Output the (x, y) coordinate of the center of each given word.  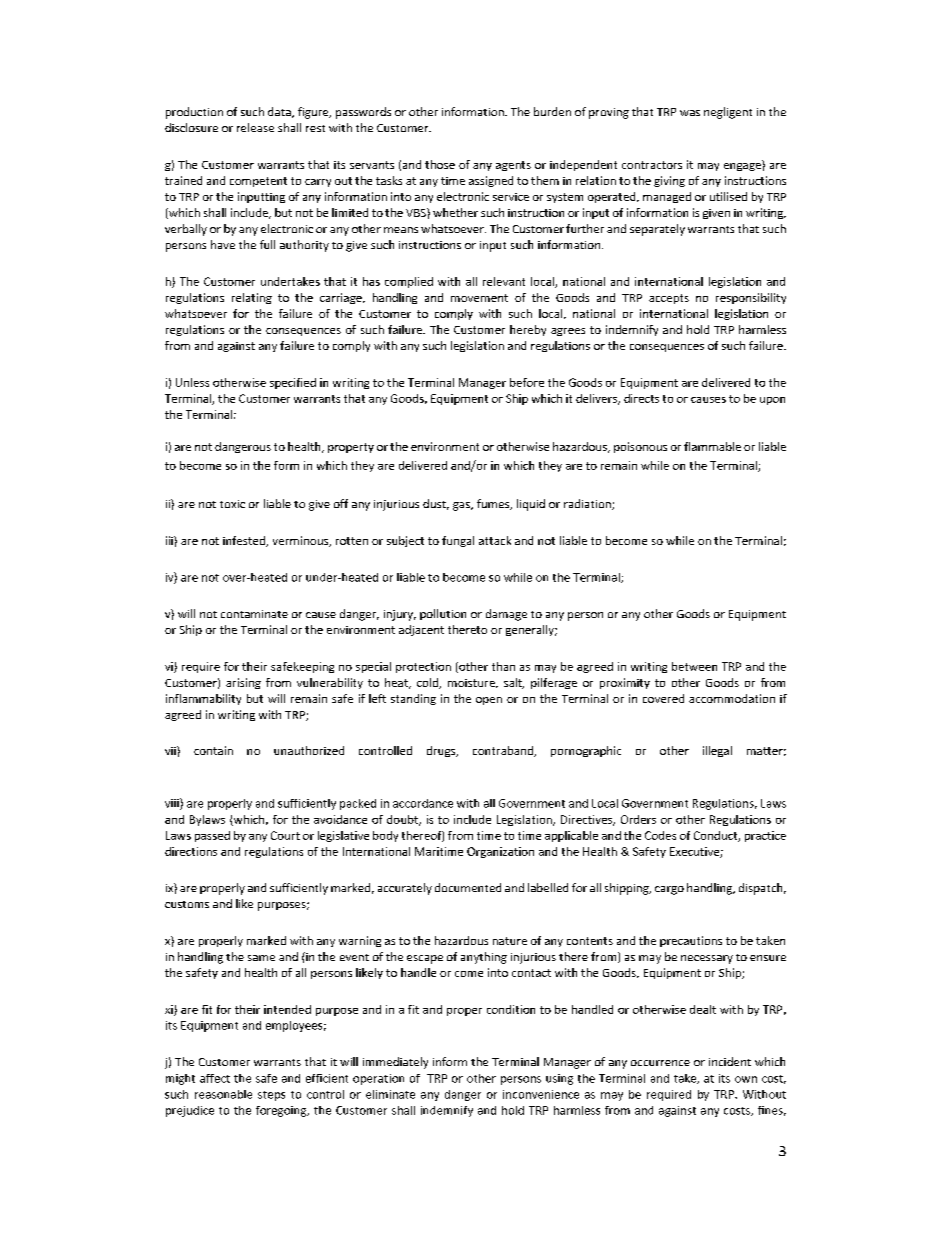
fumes (494, 504)
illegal (717, 751)
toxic (232, 504)
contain (213, 750)
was (690, 113)
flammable (712, 446)
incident (730, 1061)
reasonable (223, 1094)
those (440, 164)
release (255, 127)
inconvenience (541, 1094)
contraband (504, 751)
